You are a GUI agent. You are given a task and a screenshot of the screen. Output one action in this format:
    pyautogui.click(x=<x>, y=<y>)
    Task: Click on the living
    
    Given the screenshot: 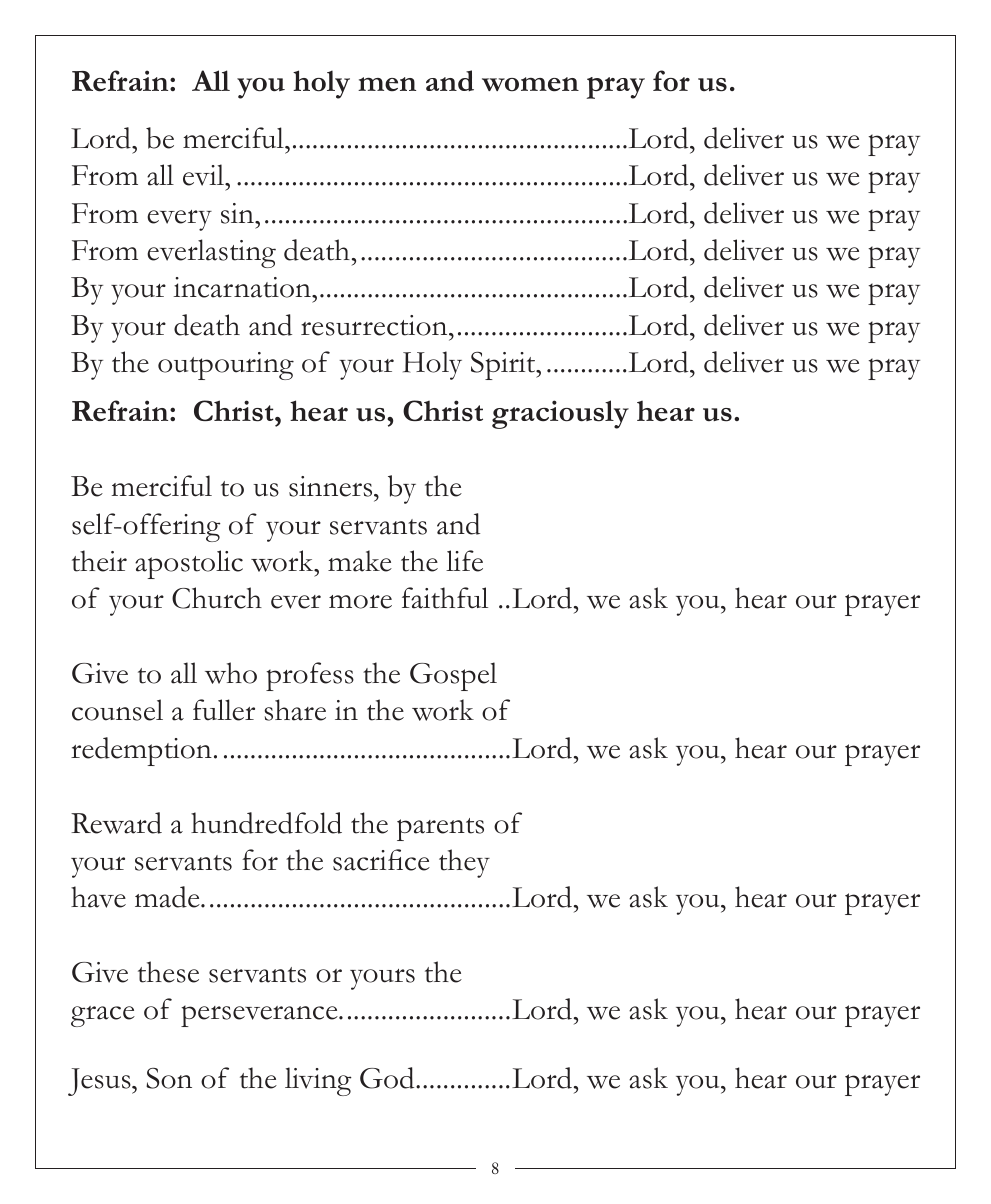 What is the action you would take?
    pyautogui.click(x=318, y=1081)
